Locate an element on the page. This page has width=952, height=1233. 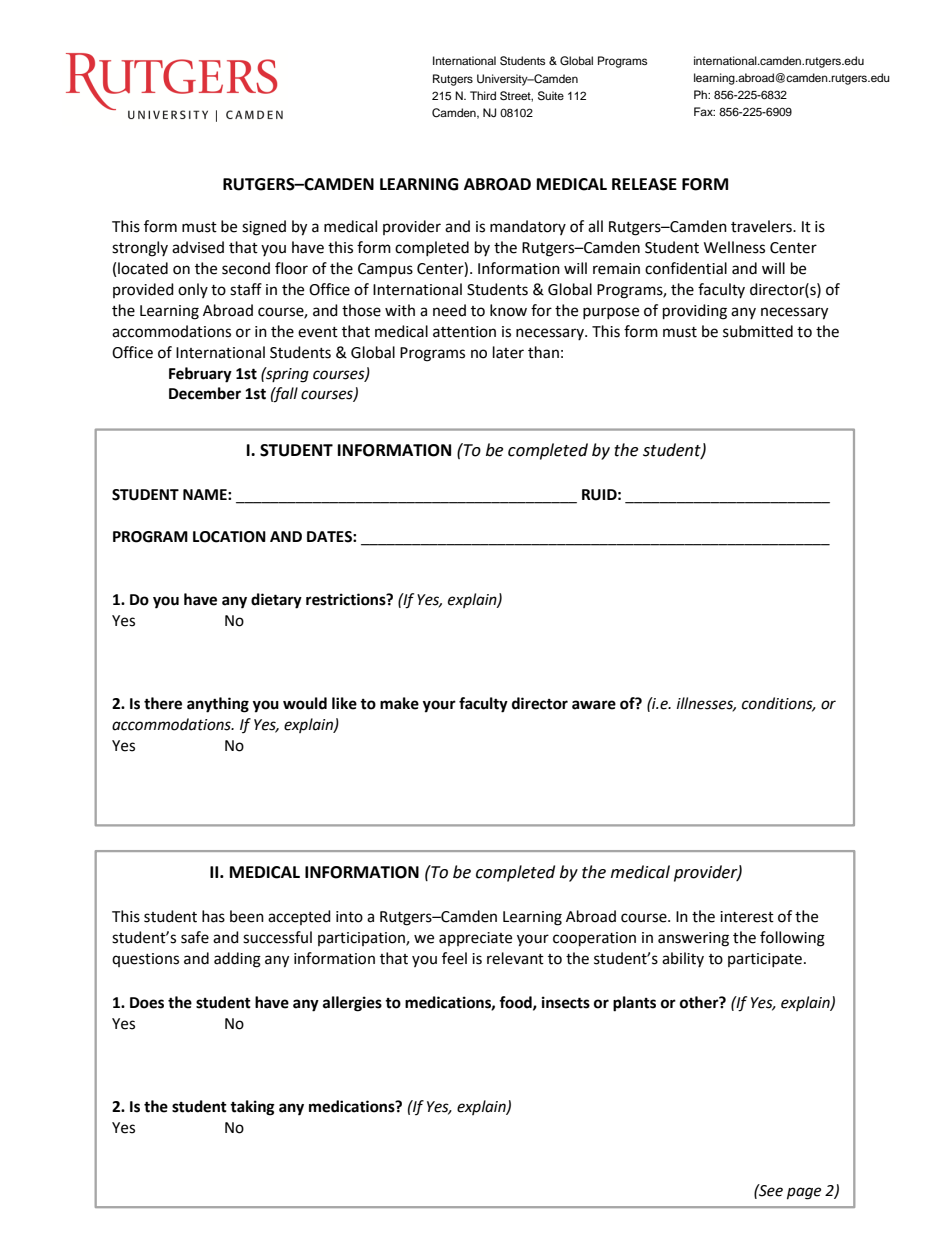
submitted is located at coordinates (758, 331).
